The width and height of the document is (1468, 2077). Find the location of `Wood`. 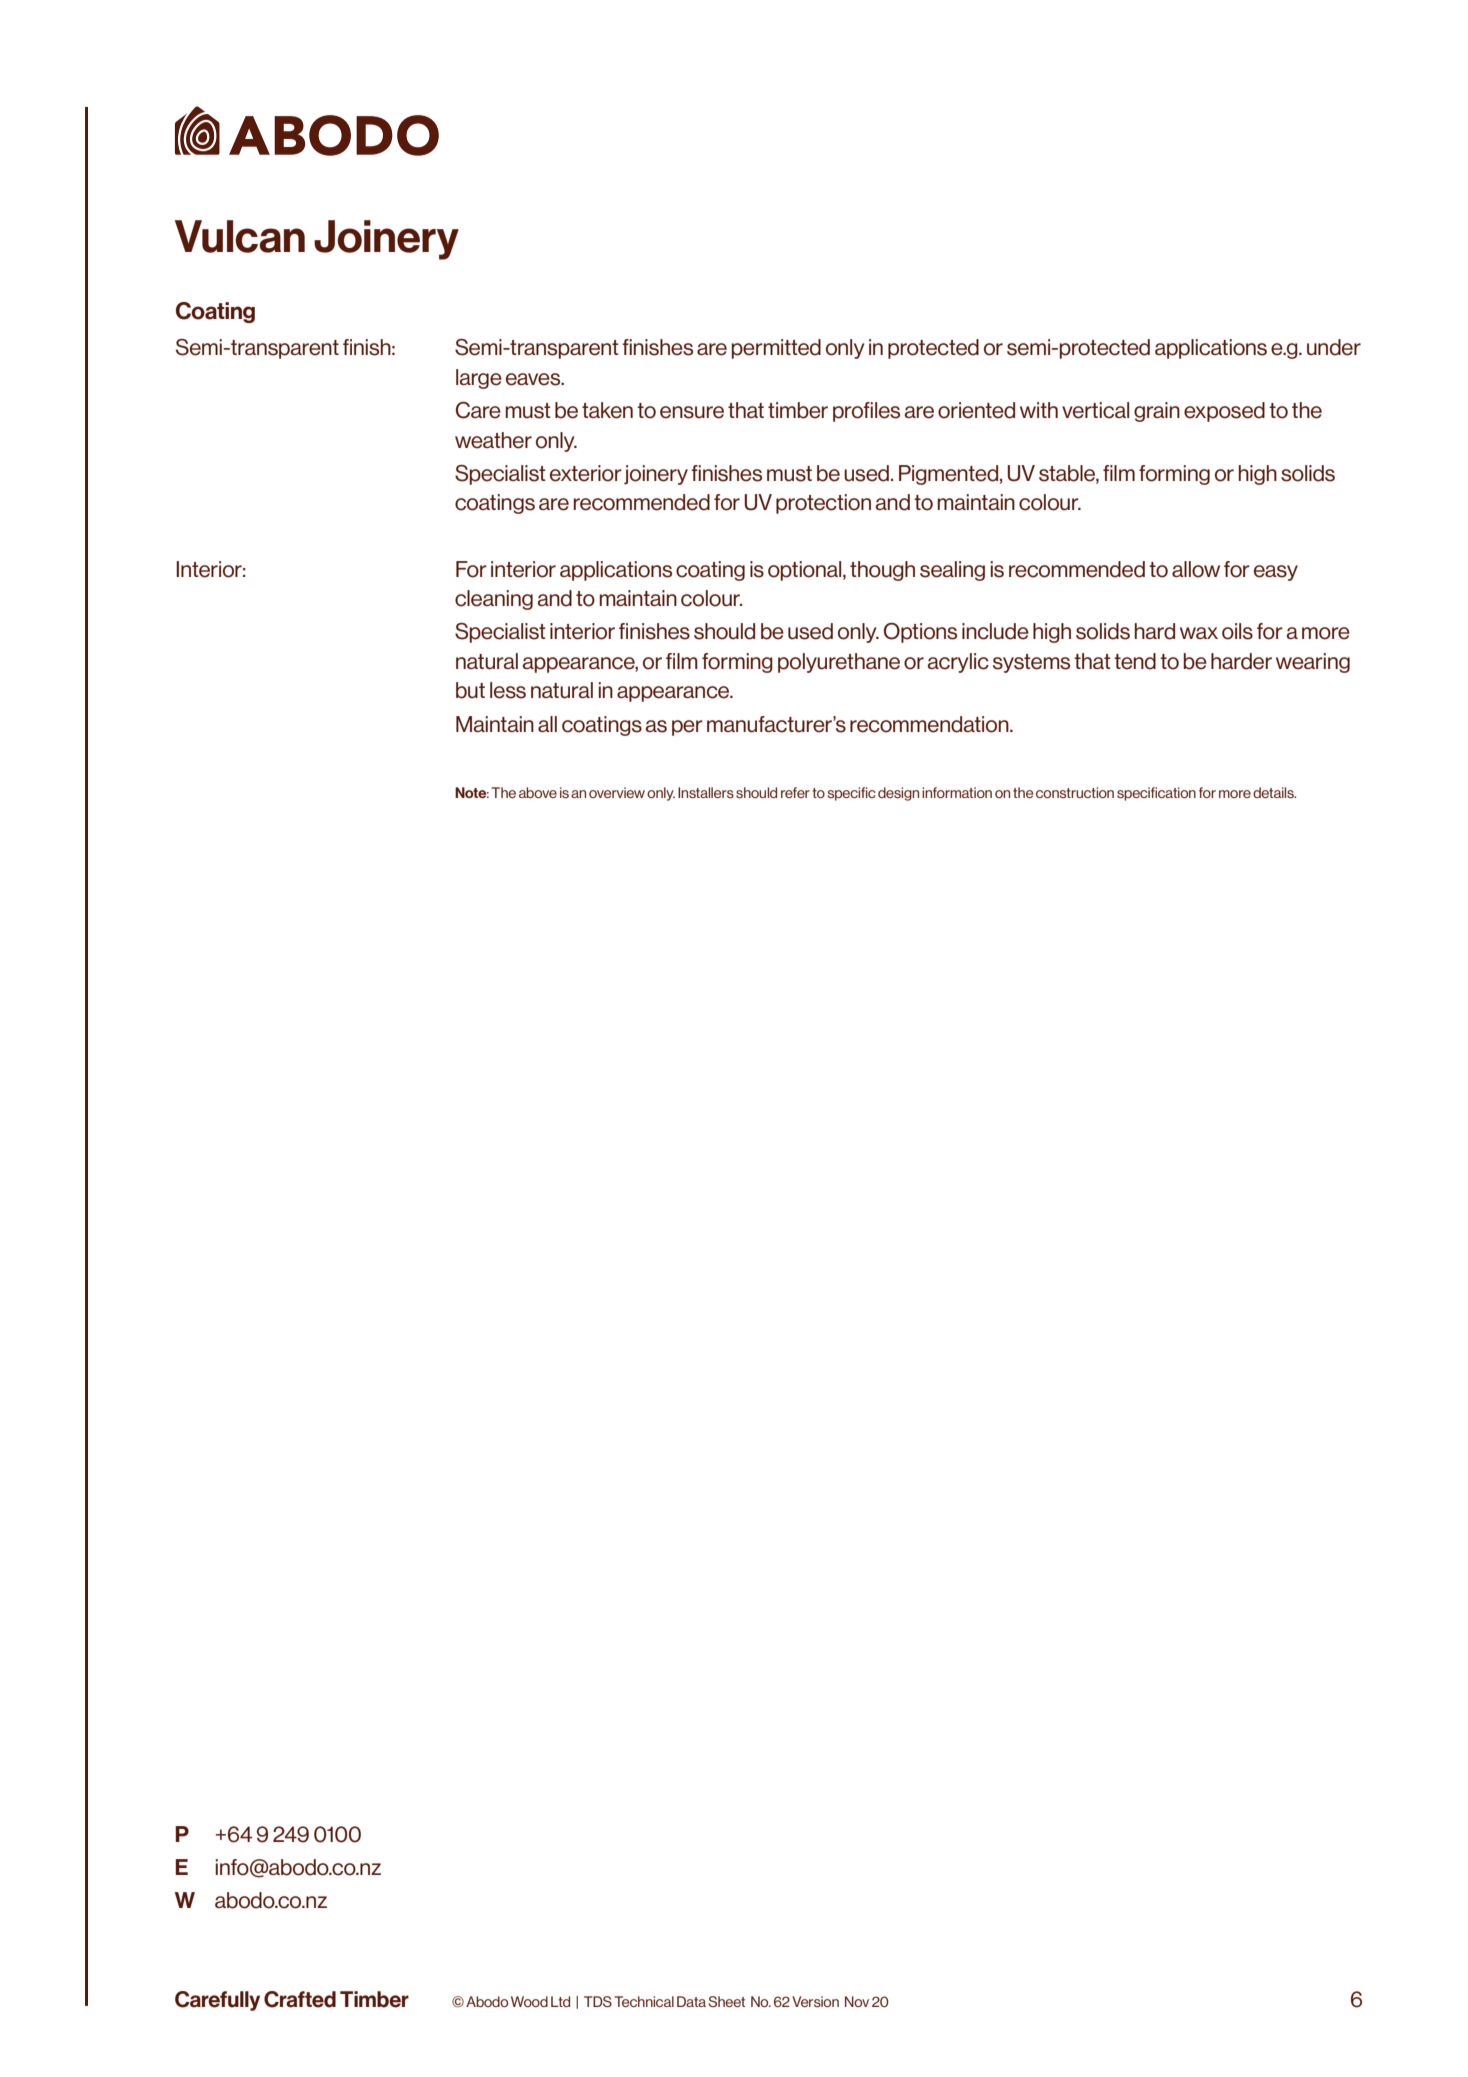

Wood is located at coordinates (529, 2001).
